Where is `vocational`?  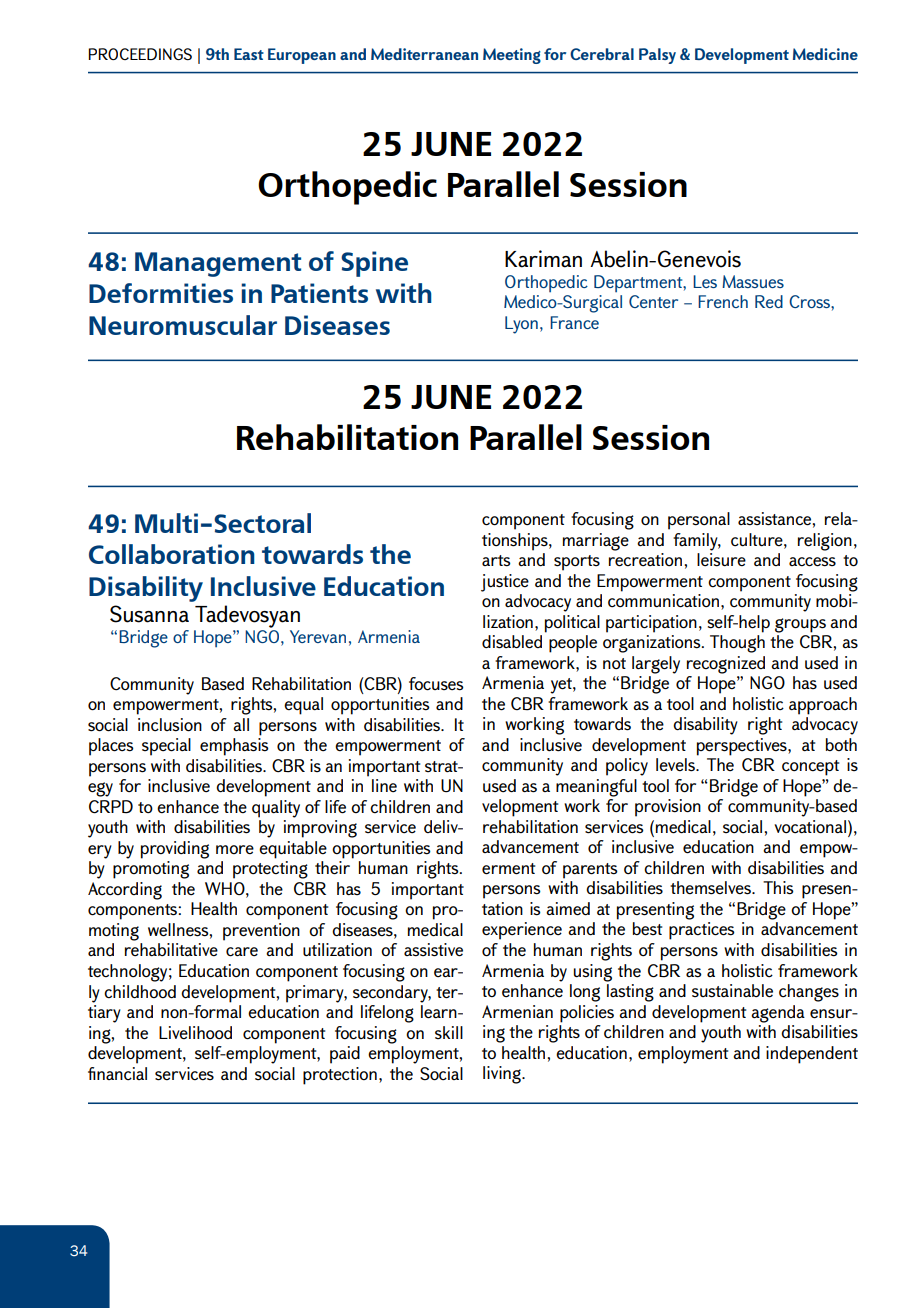 vocational is located at coordinates (810, 827).
